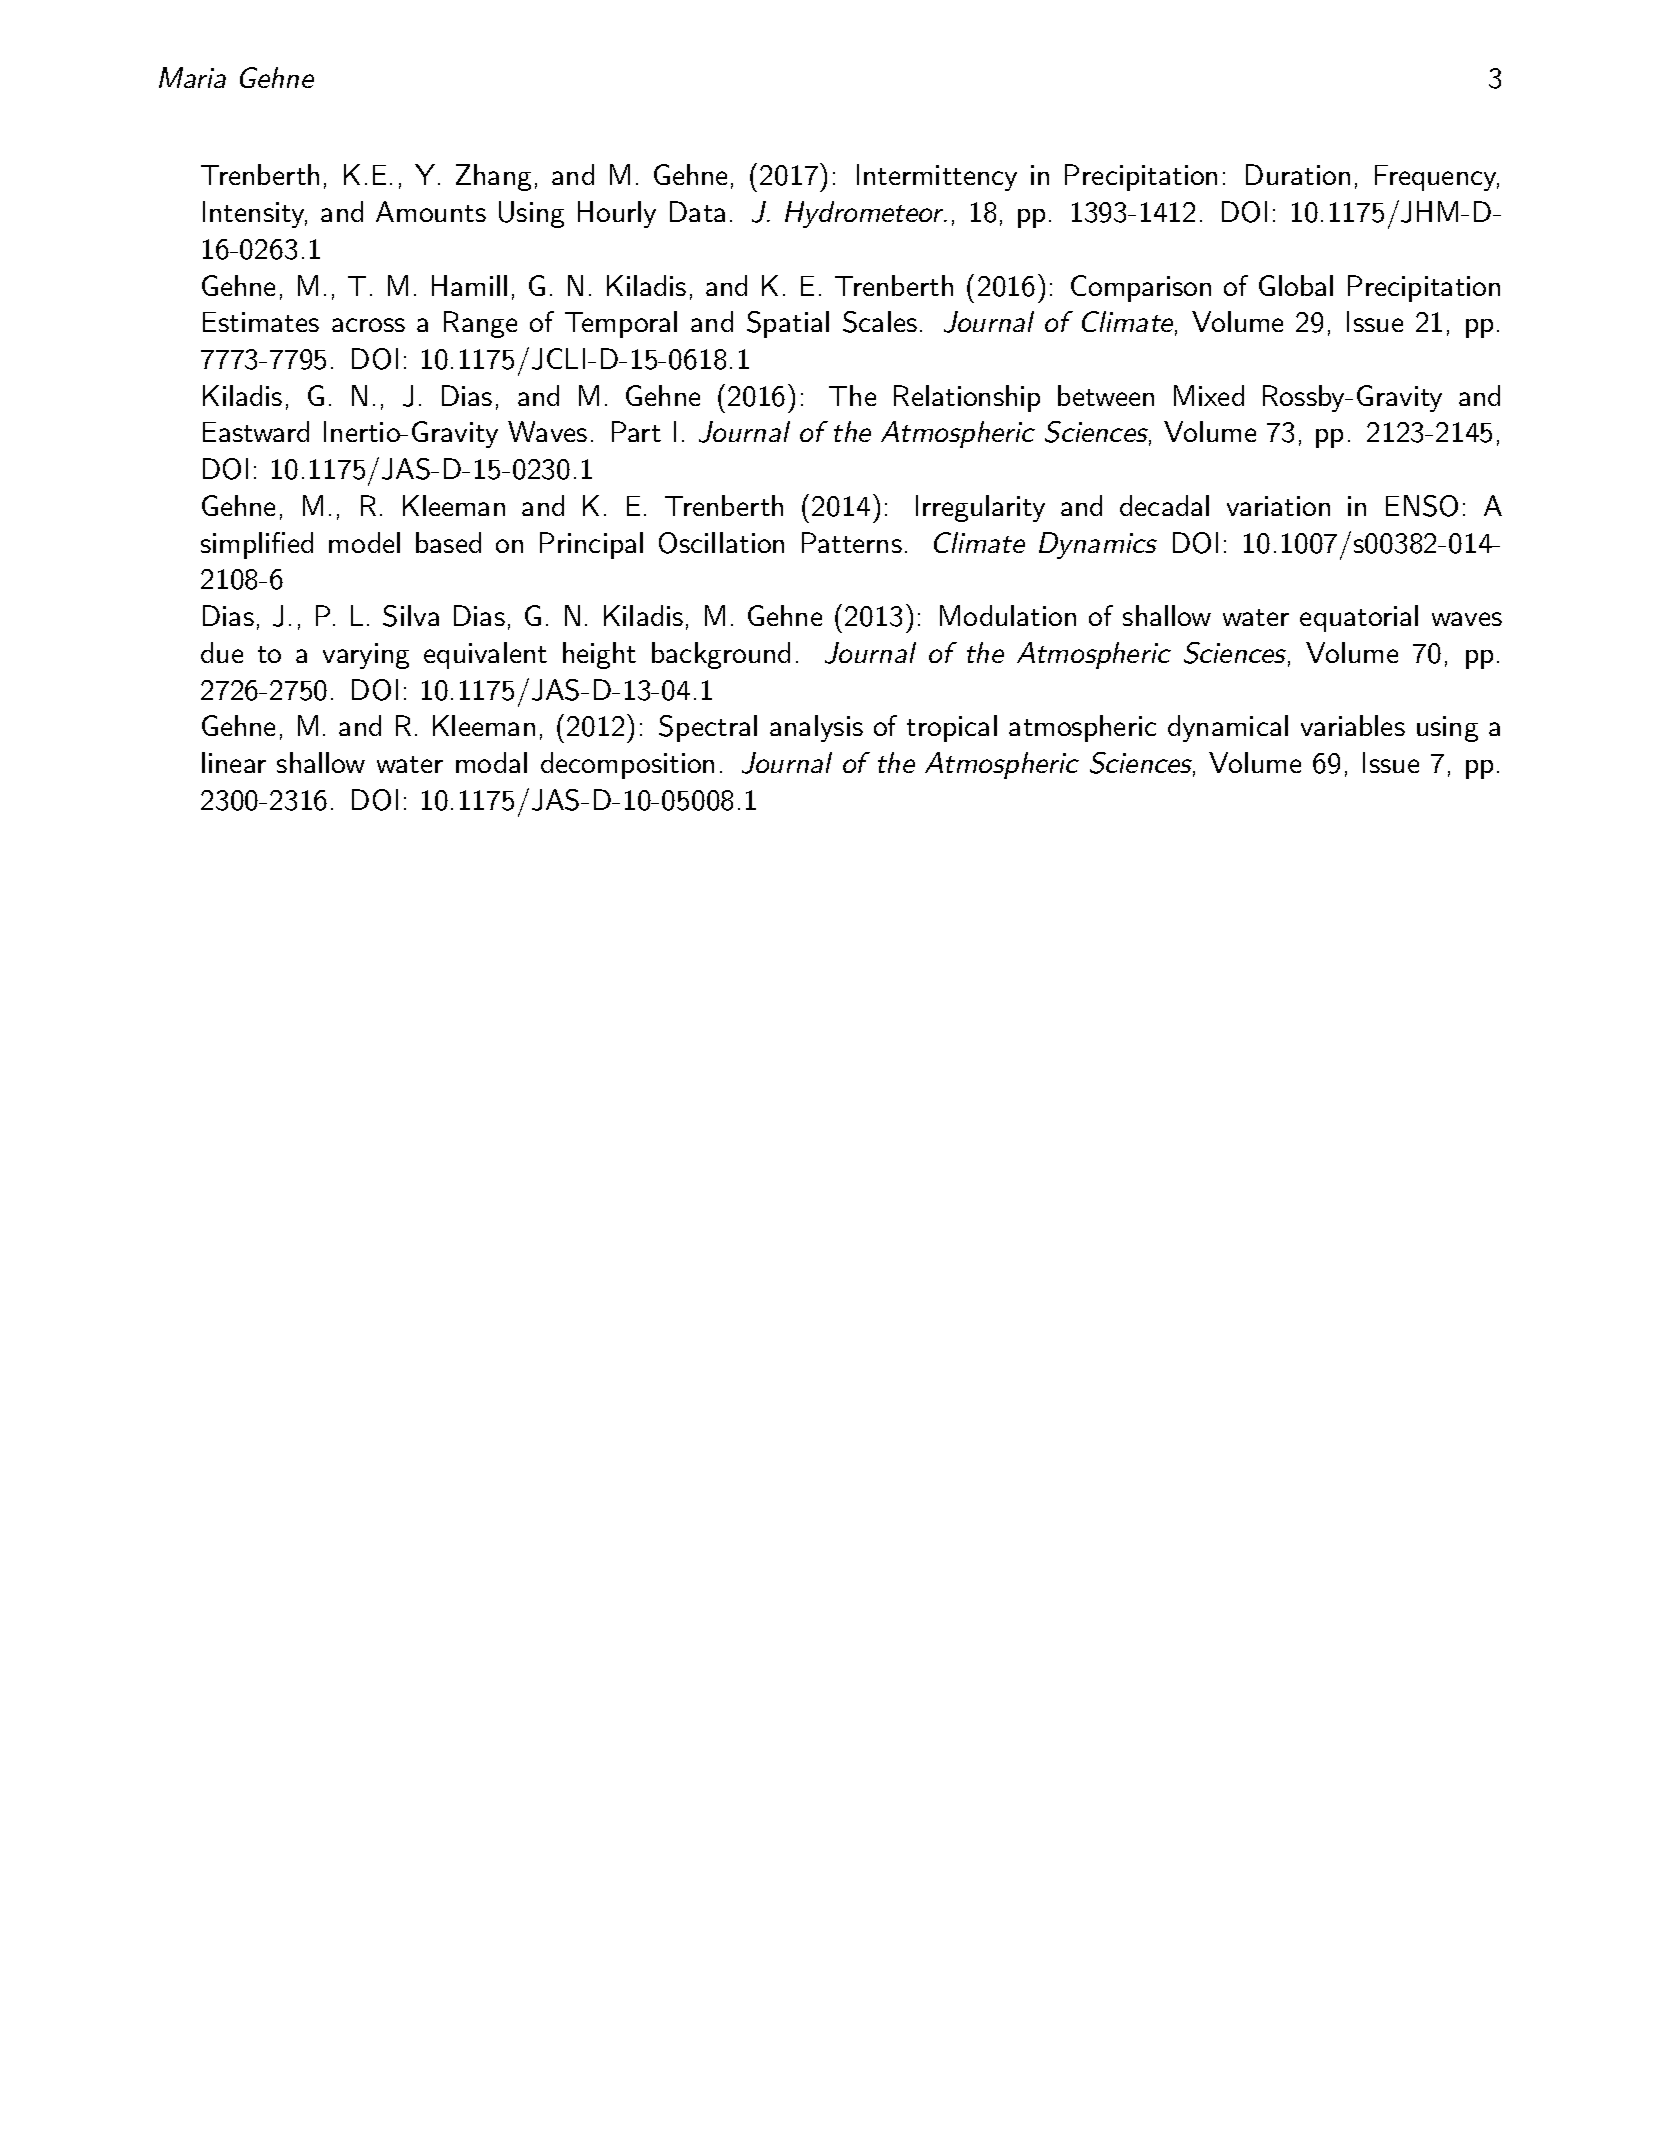  Describe the element at coordinates (1359, 618) in the screenshot. I see `equatorial` at that location.
